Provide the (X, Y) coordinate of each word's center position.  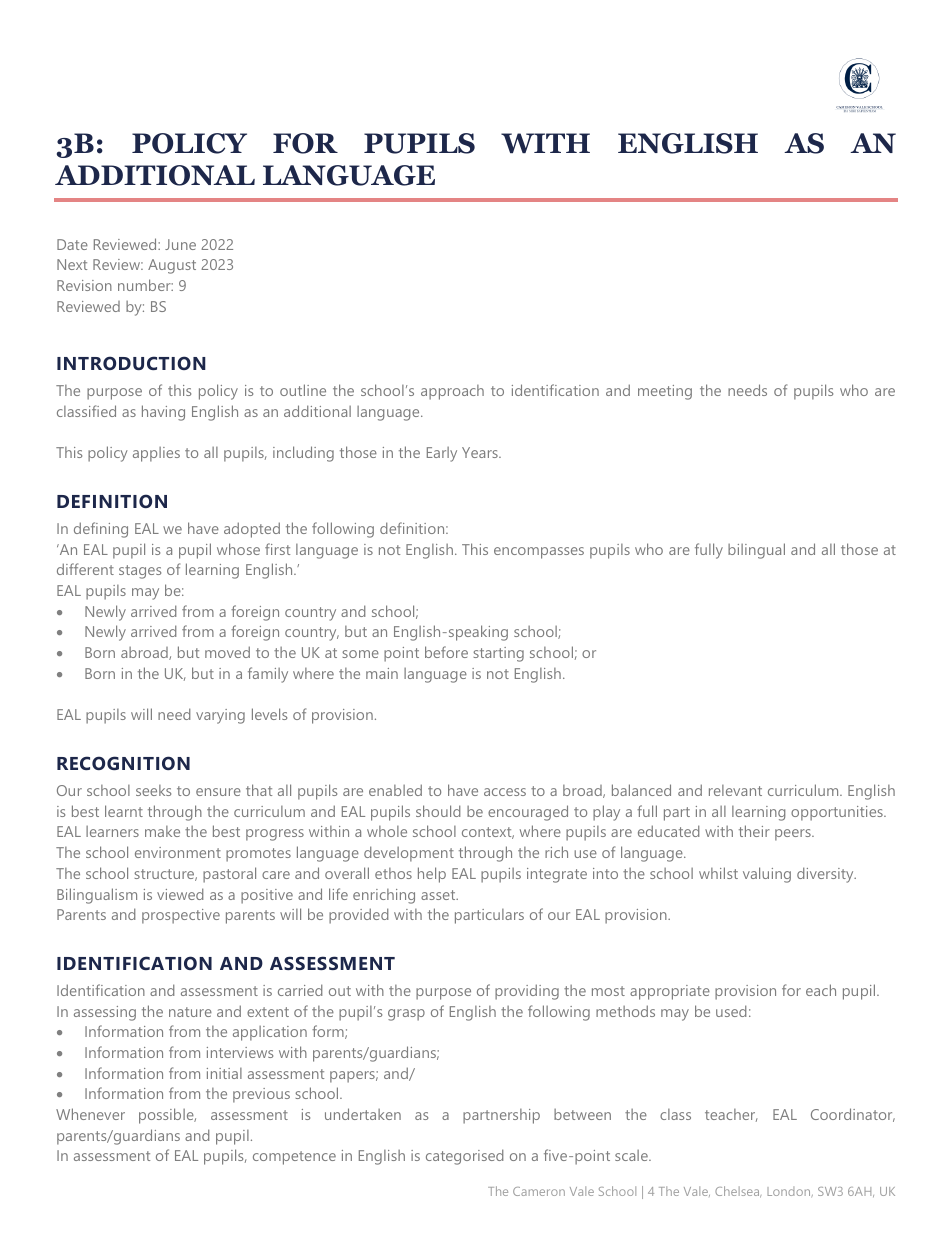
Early (442, 454)
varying (220, 716)
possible (167, 1116)
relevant (735, 790)
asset (439, 895)
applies (156, 454)
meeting (665, 392)
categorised (464, 1157)
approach (452, 392)
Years (481, 452)
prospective (181, 916)
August (172, 266)
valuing (767, 875)
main (382, 673)
